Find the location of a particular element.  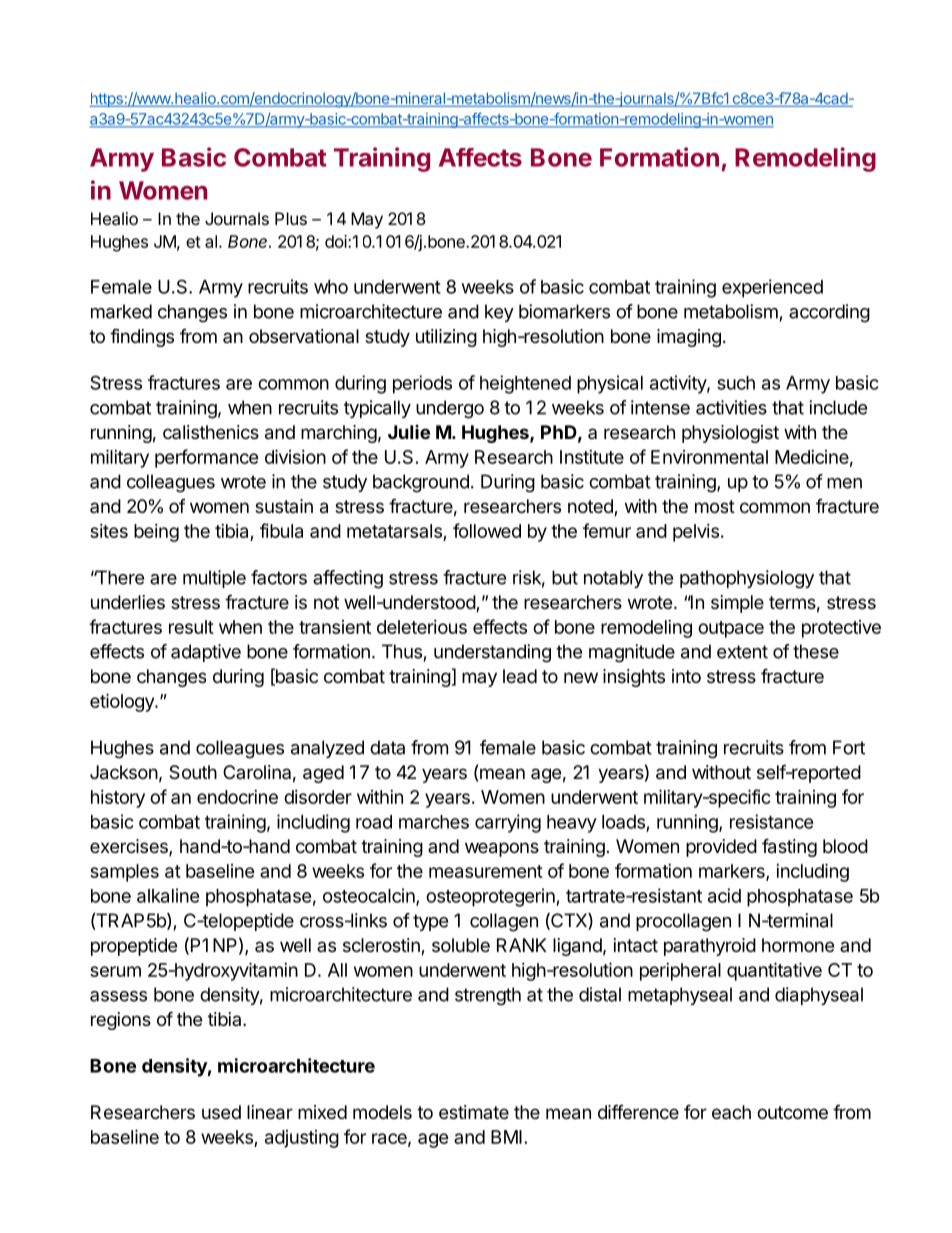

background is located at coordinates (421, 483).
